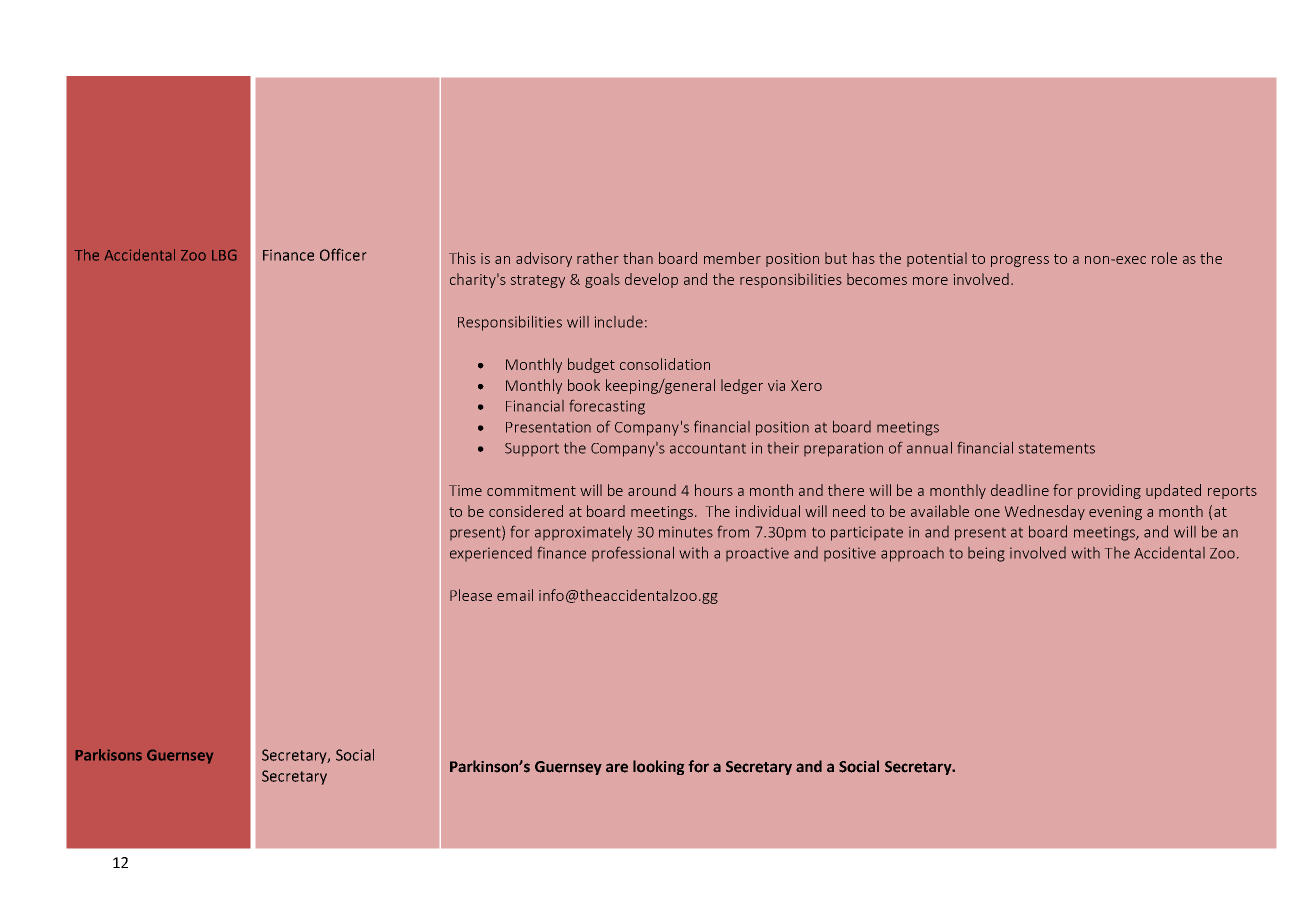 This screenshot has height=924, width=1308. Describe the element at coordinates (617, 768) in the screenshot. I see `are` at that location.
